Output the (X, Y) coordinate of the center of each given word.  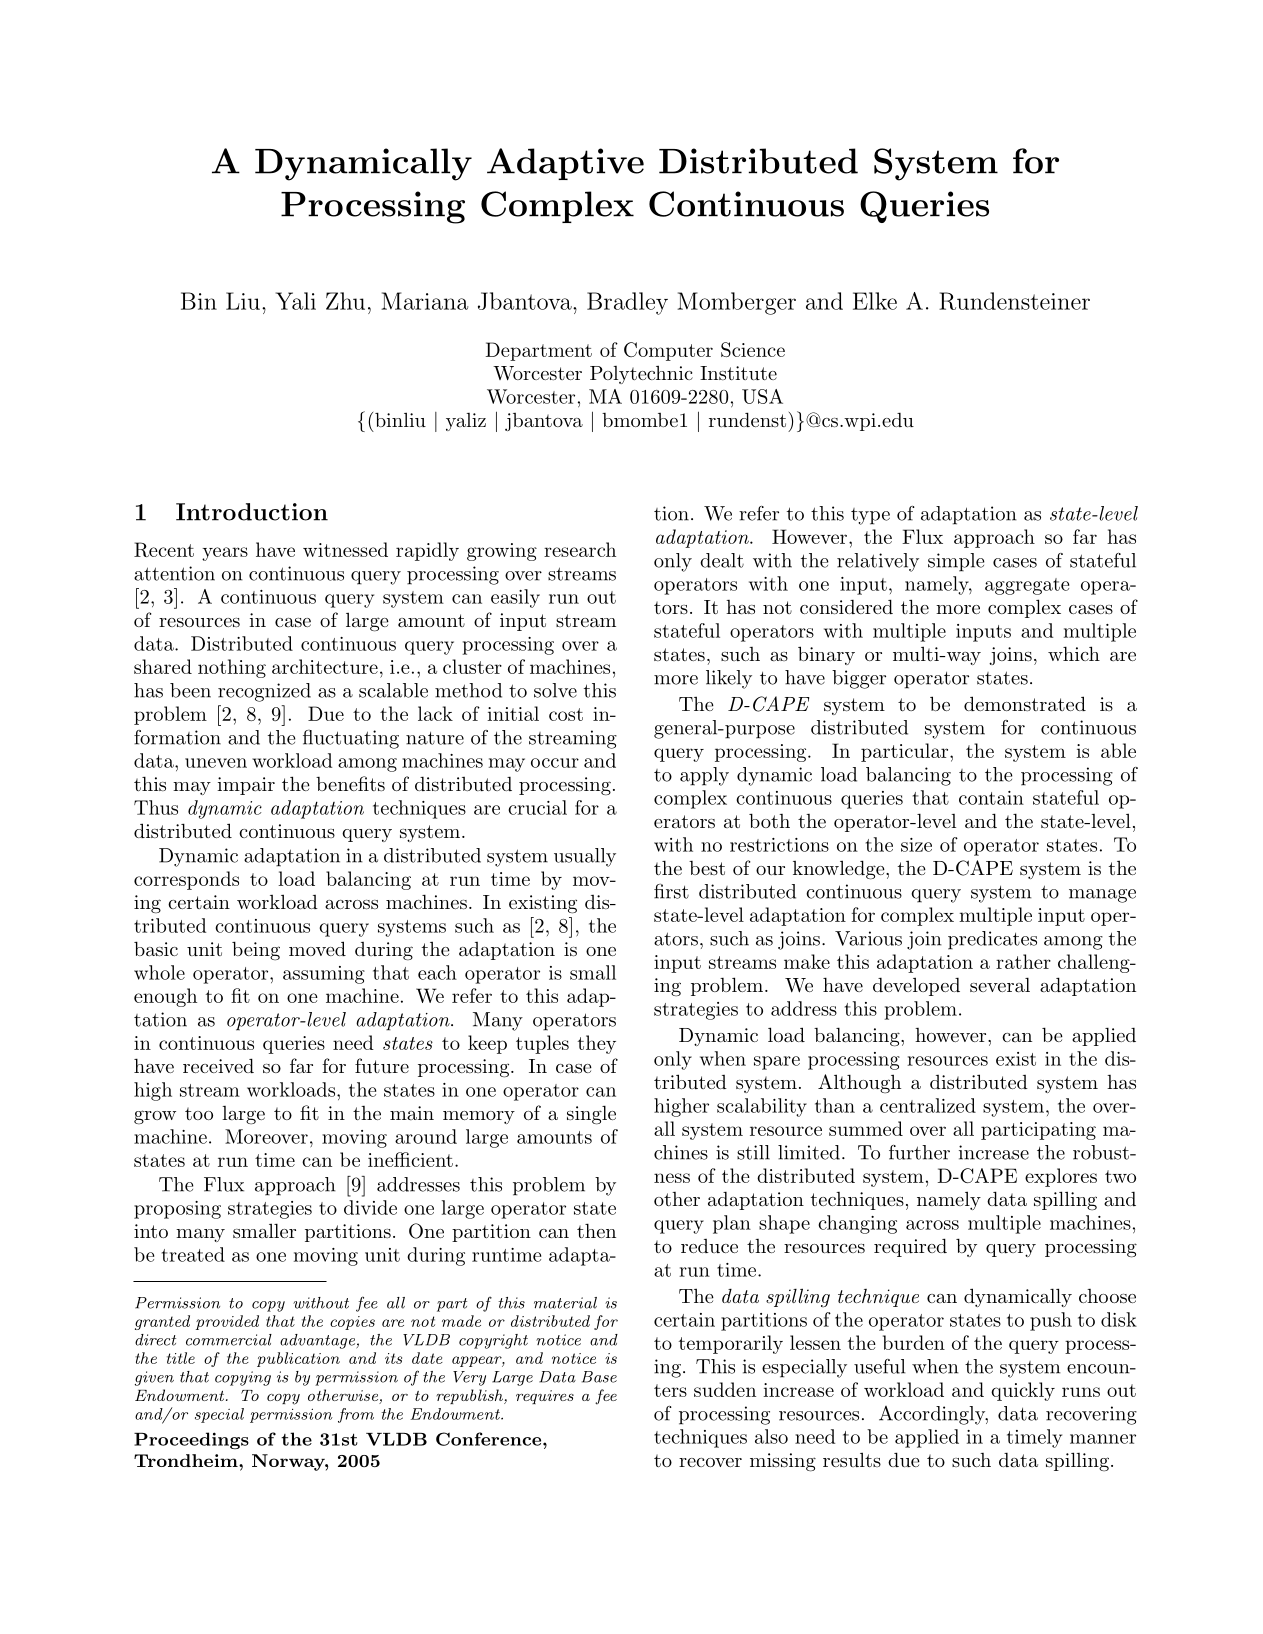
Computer (668, 351)
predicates (992, 940)
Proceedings (191, 1440)
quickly (1023, 1391)
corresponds (186, 880)
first (671, 891)
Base (599, 1377)
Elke (875, 301)
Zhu (345, 301)
